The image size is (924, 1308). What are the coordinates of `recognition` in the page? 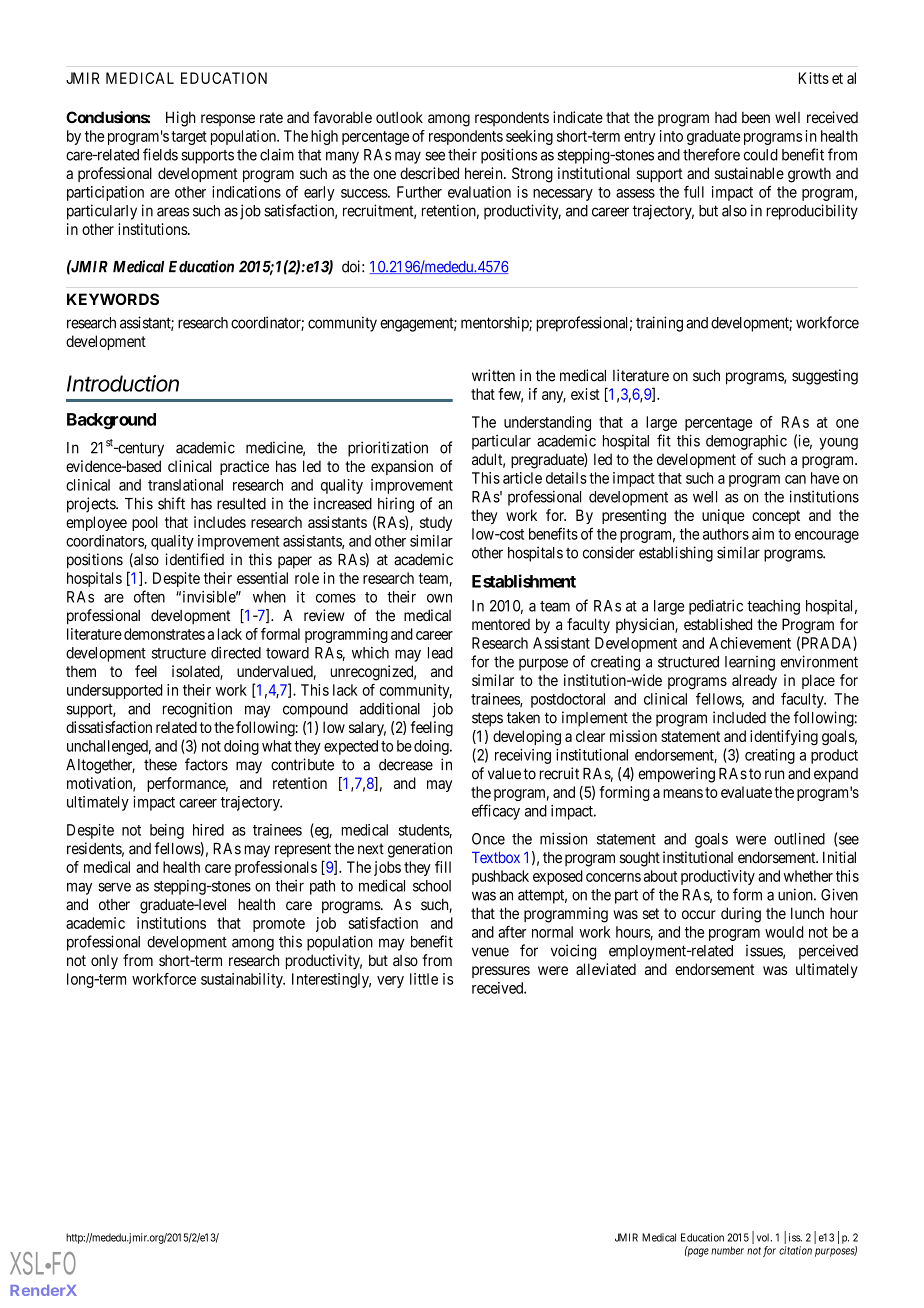 It's located at (197, 710).
